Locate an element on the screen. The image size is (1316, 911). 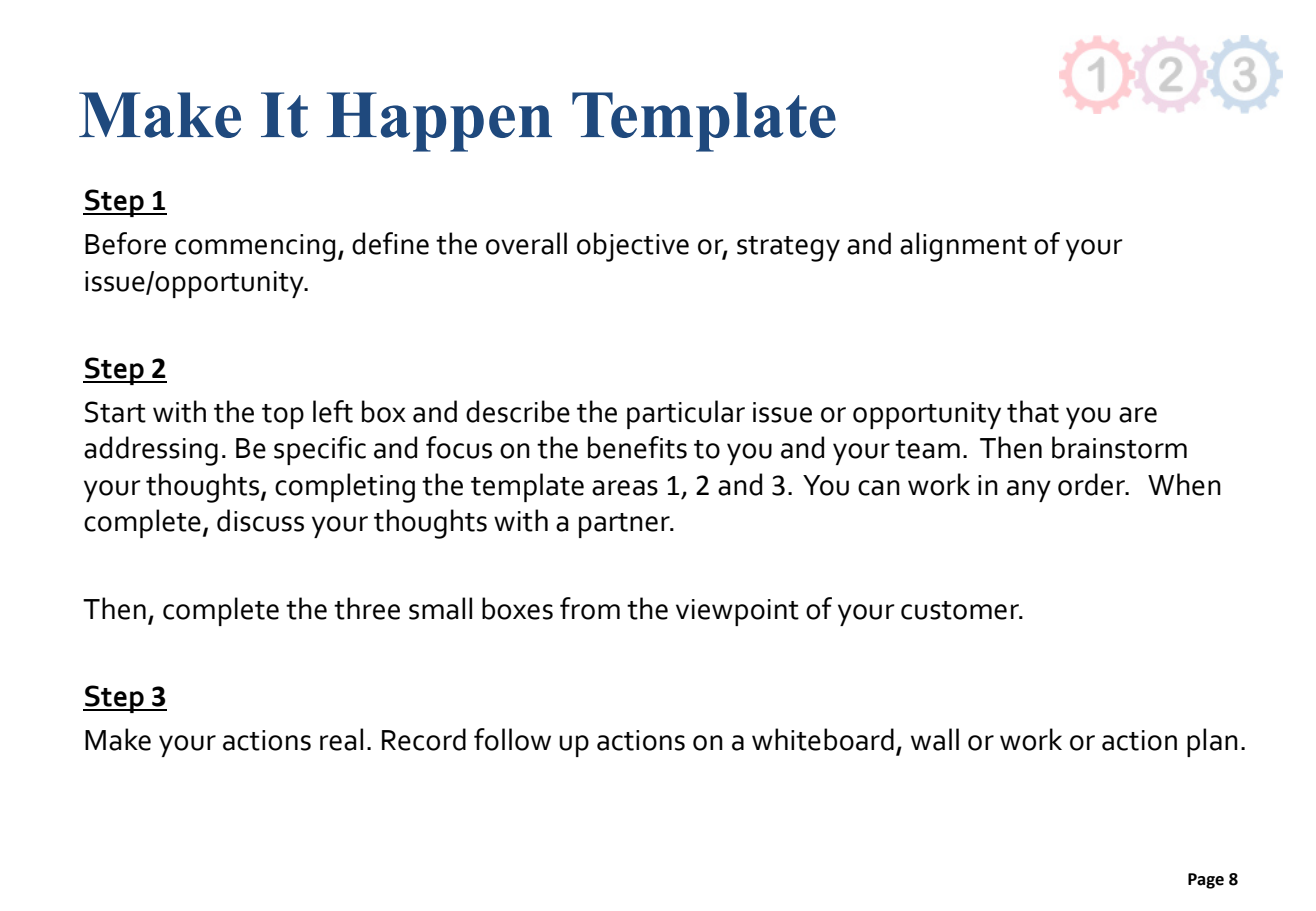
commencing is located at coordinates (255, 248).
